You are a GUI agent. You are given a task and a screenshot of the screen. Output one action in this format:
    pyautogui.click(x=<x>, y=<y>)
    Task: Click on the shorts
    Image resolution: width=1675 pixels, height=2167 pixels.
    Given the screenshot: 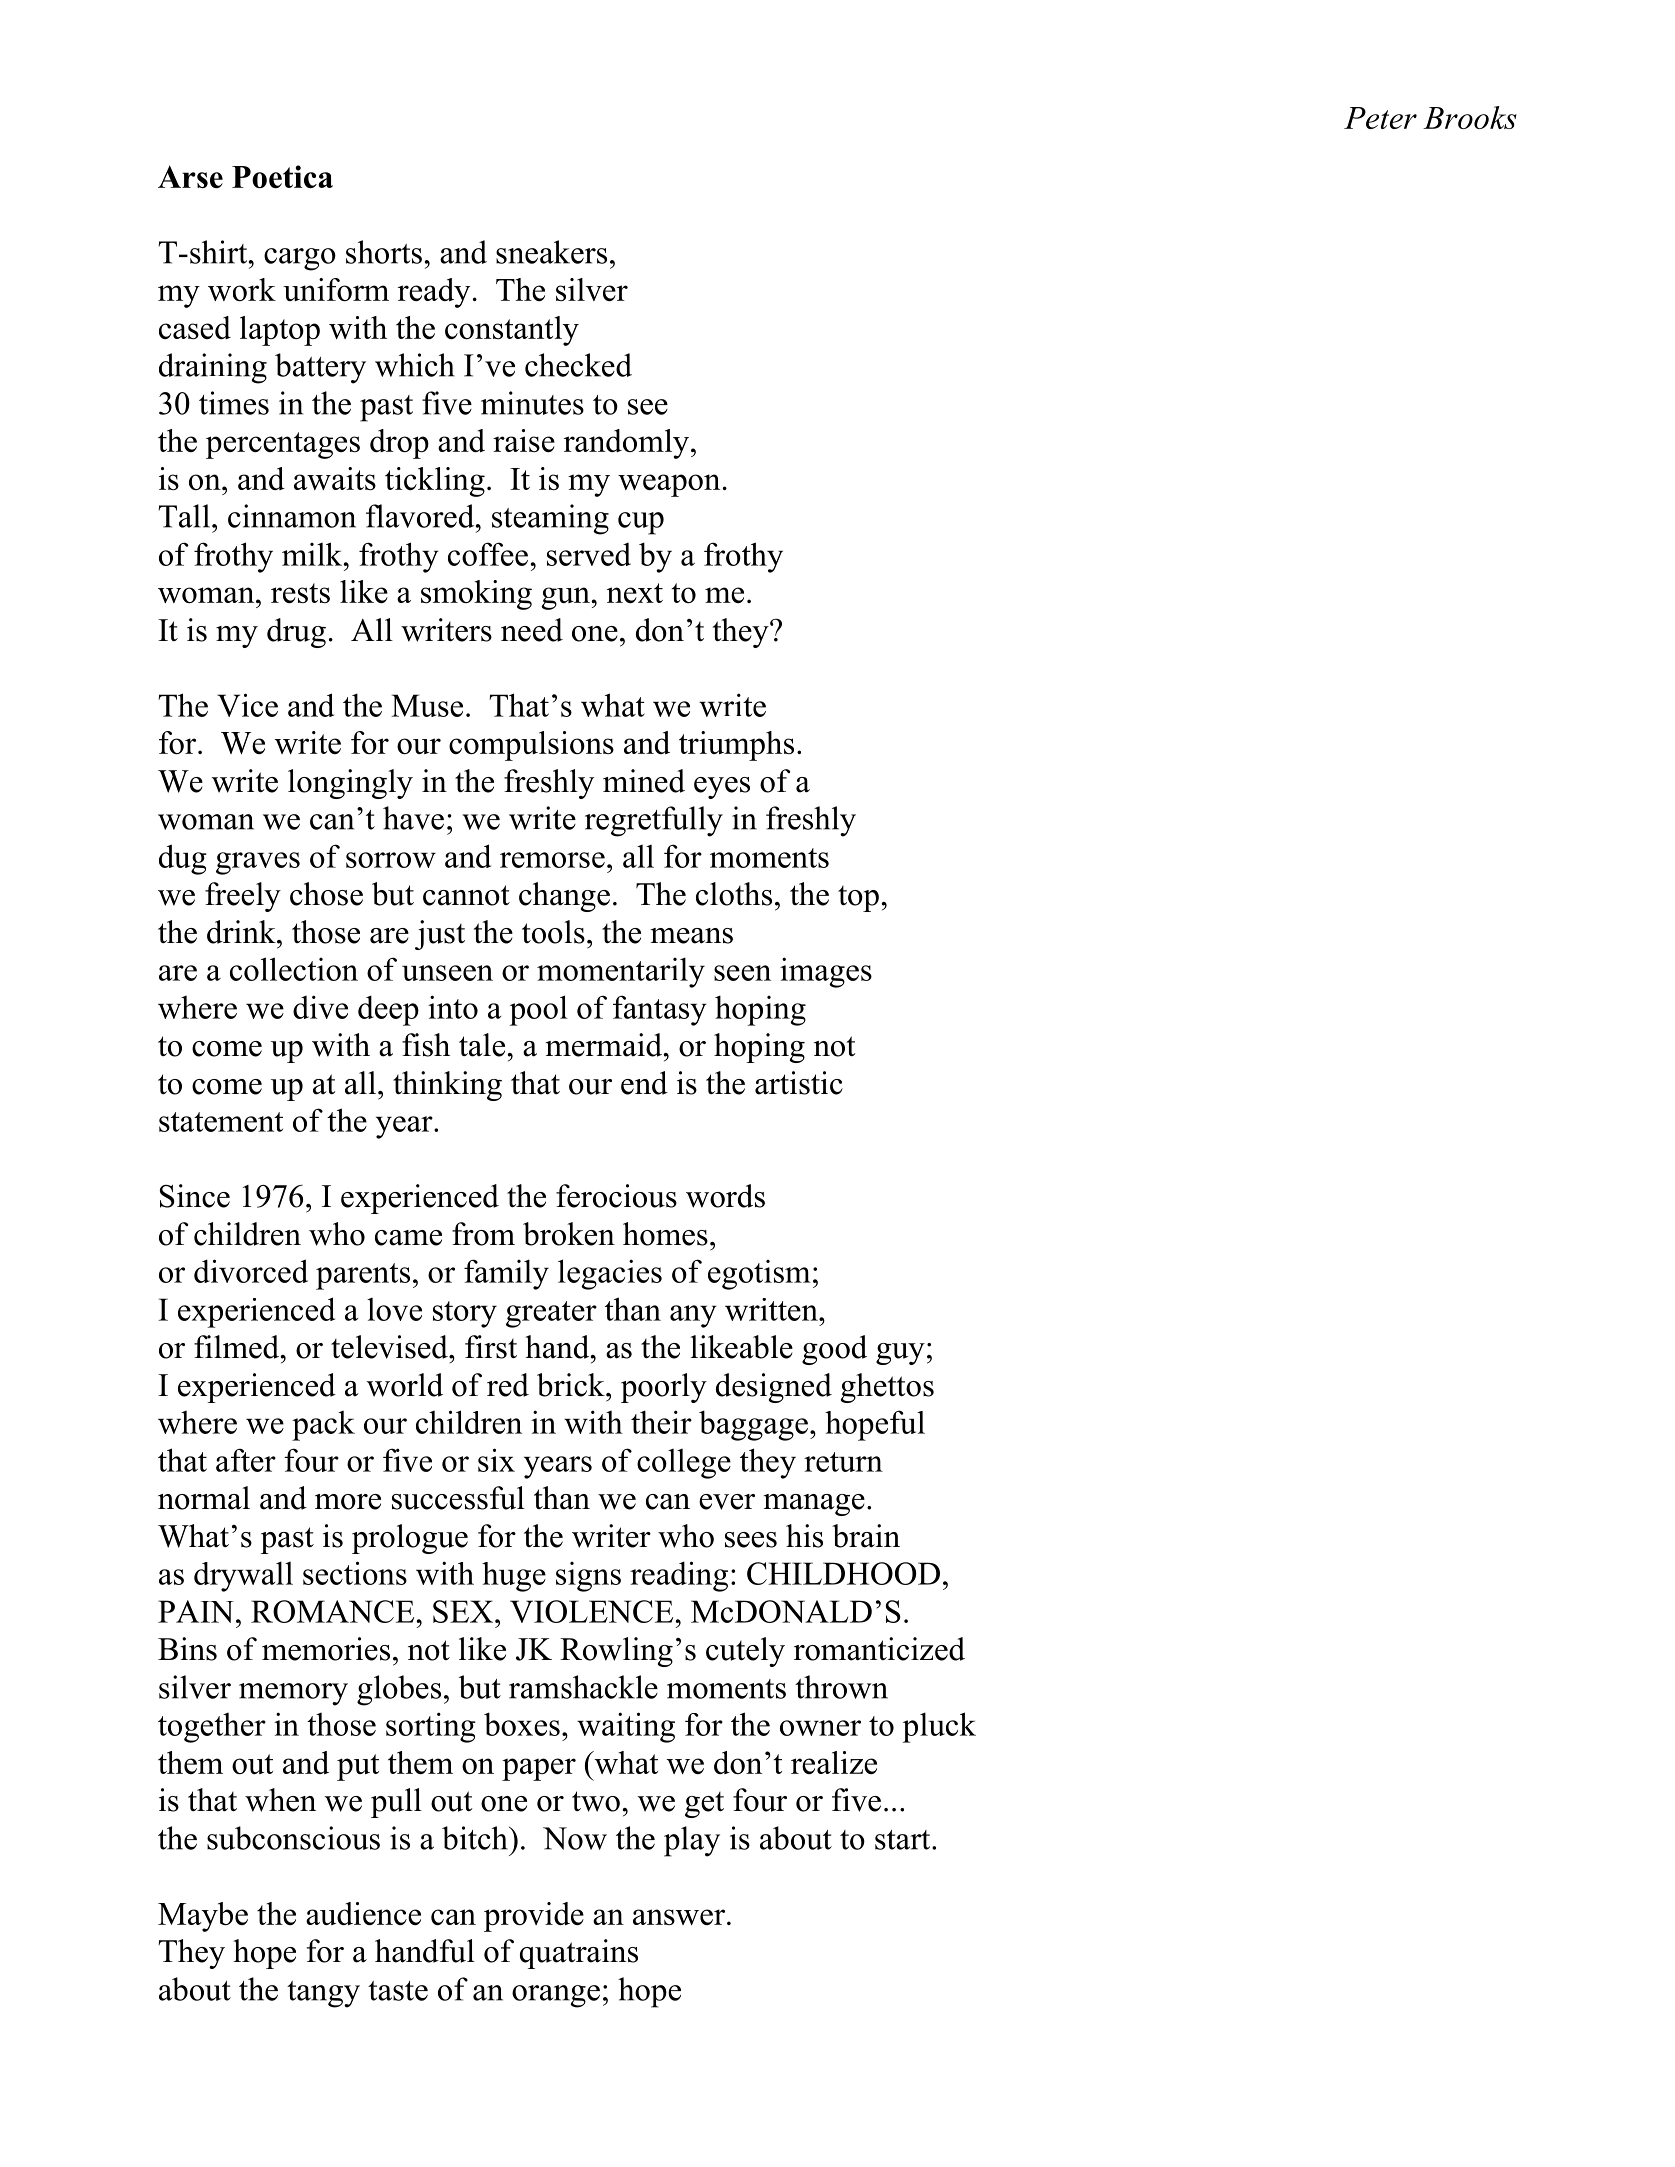 What is the action you would take?
    pyautogui.click(x=384, y=252)
